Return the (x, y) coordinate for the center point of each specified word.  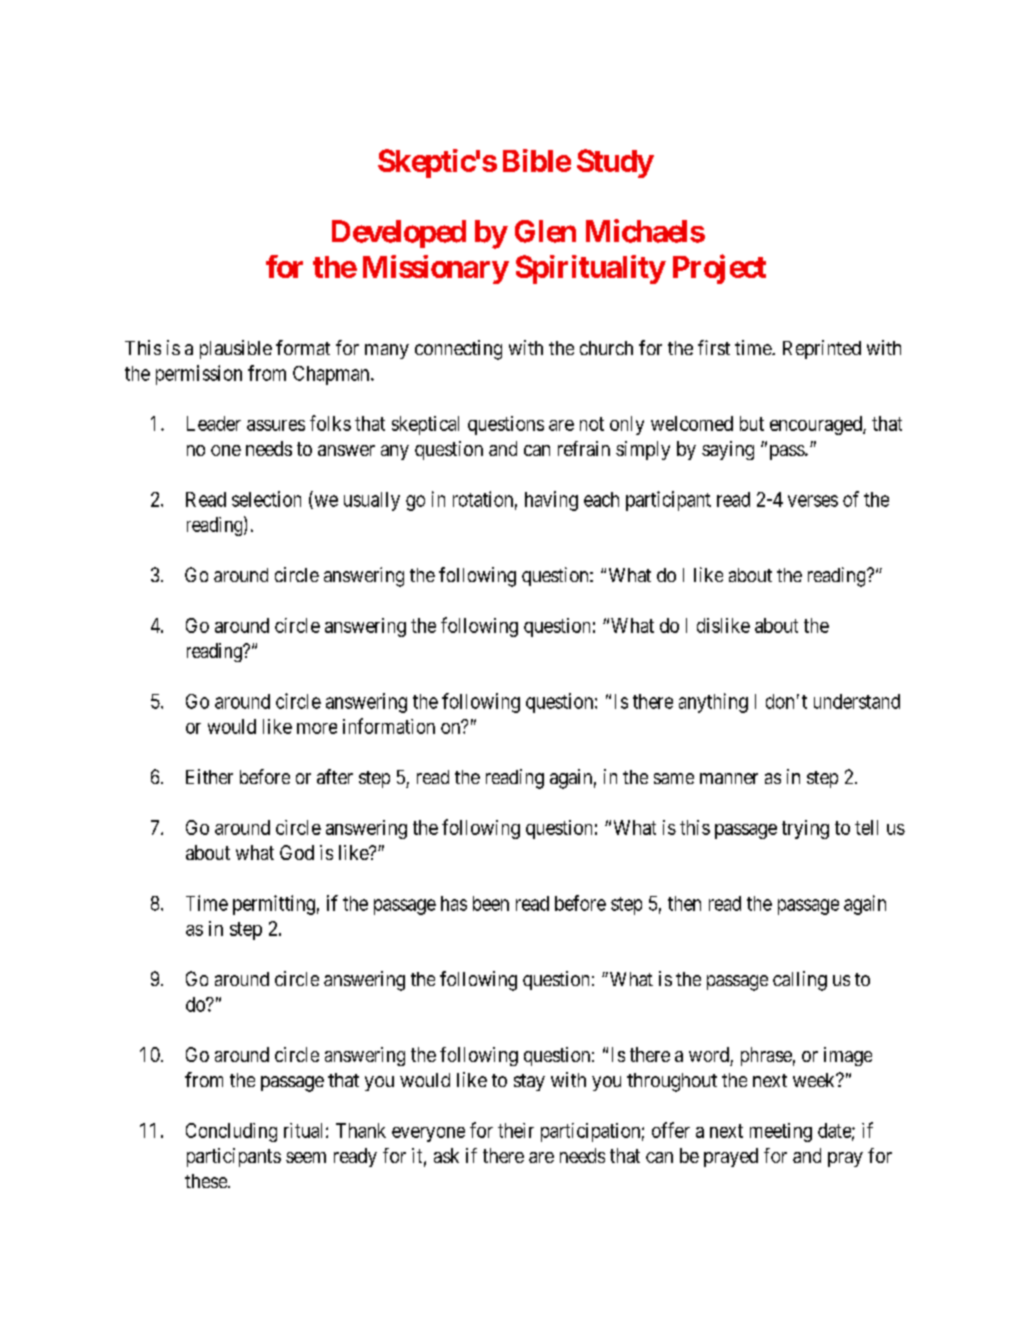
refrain (584, 448)
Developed (399, 234)
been (491, 903)
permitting (274, 905)
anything (713, 703)
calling (800, 981)
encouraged (817, 425)
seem (306, 1157)
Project (719, 269)
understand (857, 701)
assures (276, 425)
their (516, 1130)
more (317, 728)
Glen (545, 231)
